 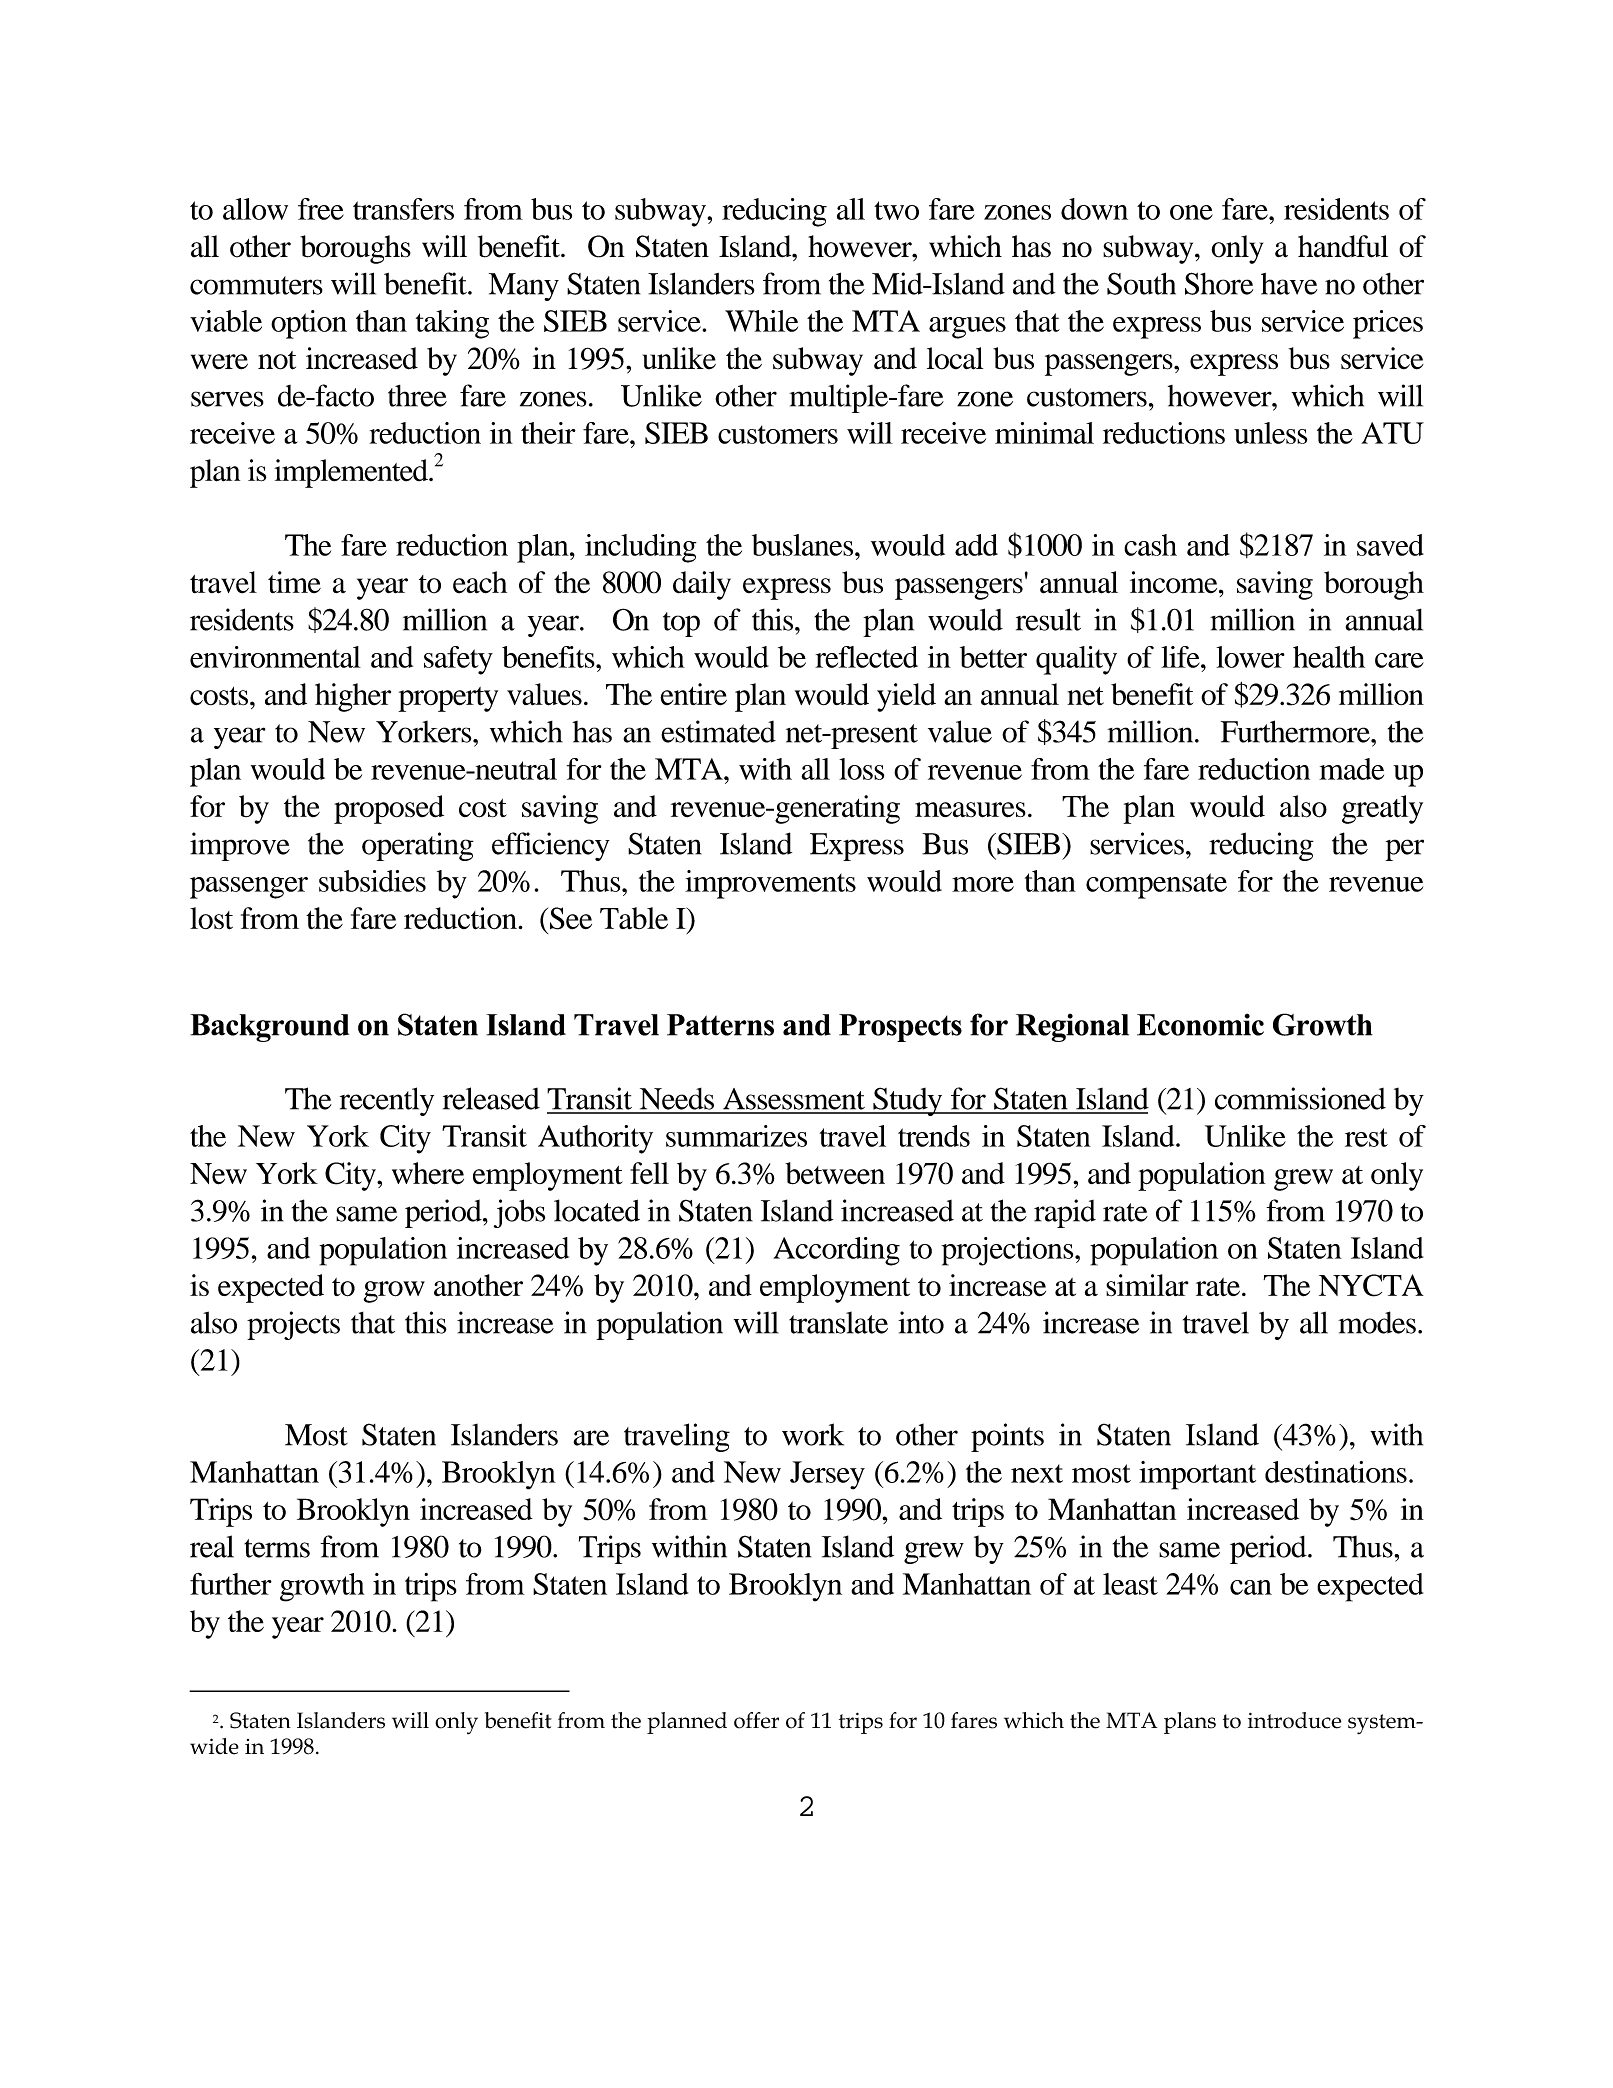 What do you see at coordinates (720, 1025) in the screenshot?
I see `Patterns` at bounding box center [720, 1025].
